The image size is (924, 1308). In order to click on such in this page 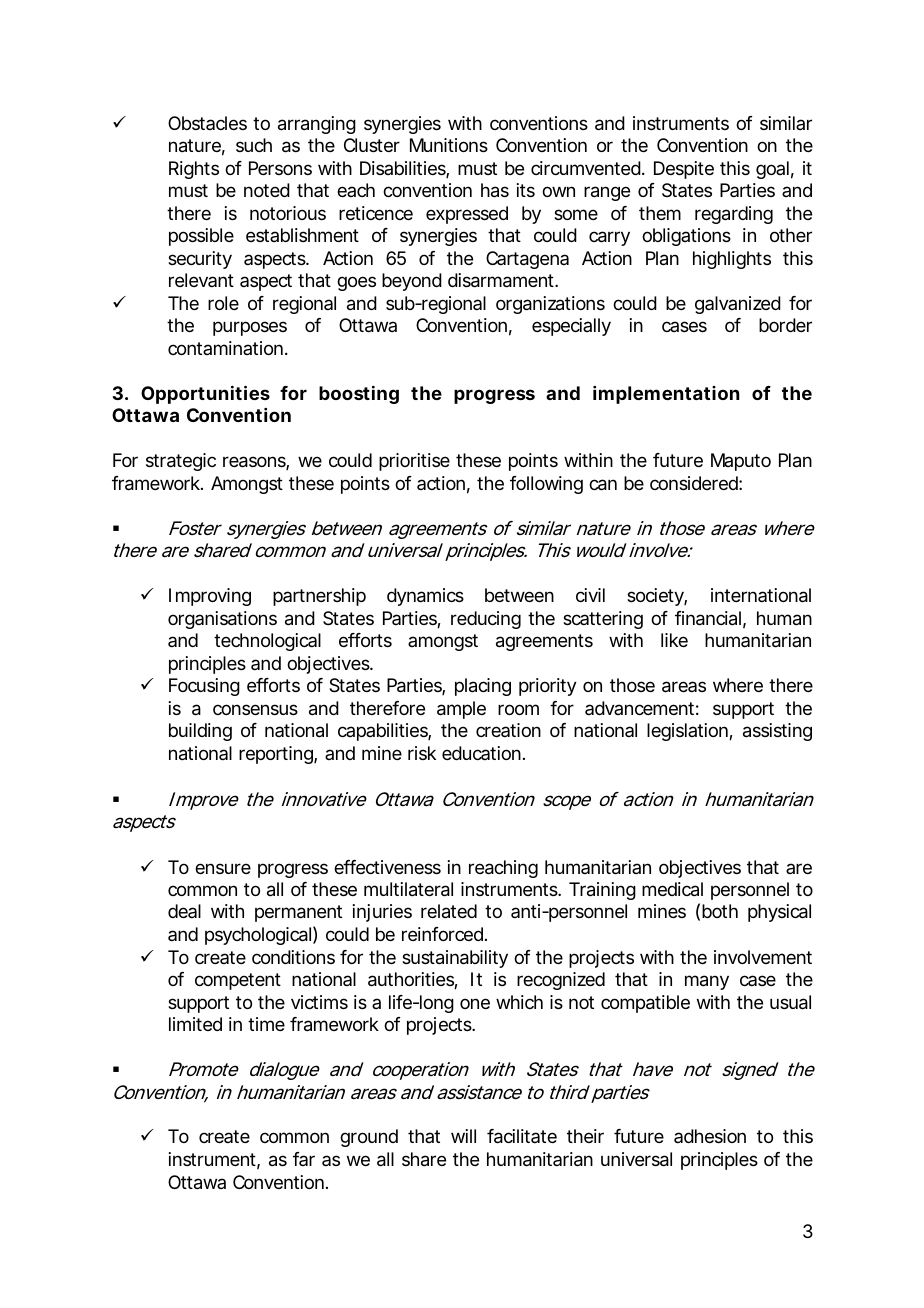, I will do `click(254, 145)`.
